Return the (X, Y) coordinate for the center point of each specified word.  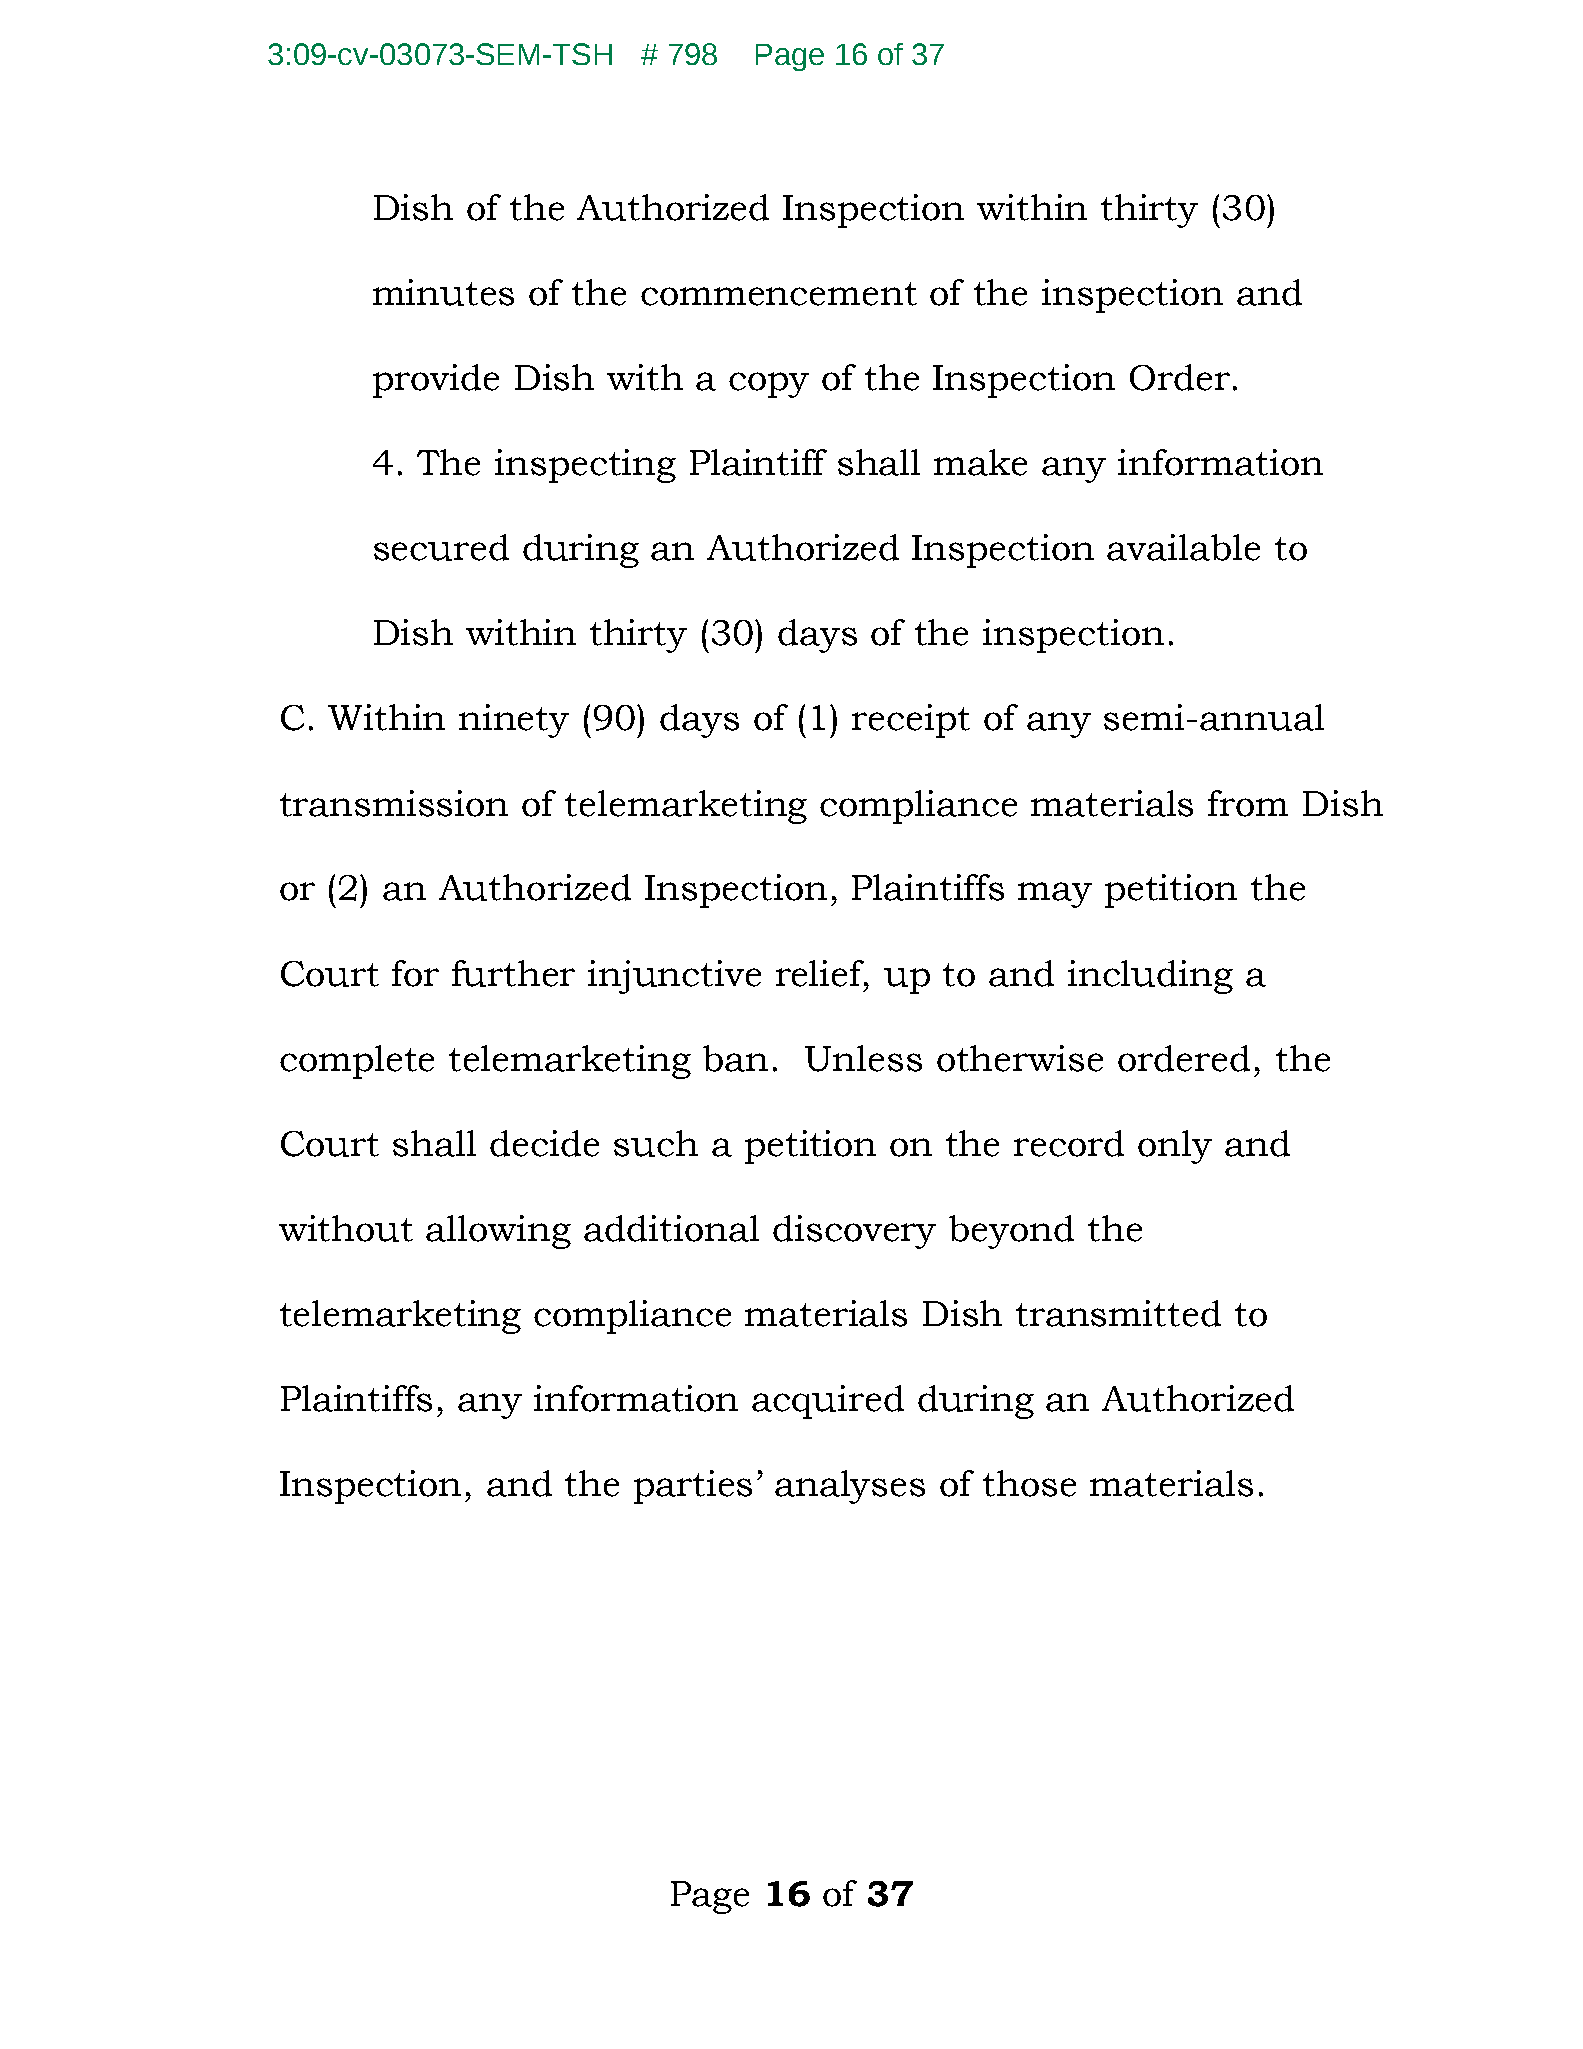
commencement (779, 294)
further (513, 973)
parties (693, 1487)
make (980, 462)
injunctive (674, 977)
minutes (443, 292)
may (1055, 895)
